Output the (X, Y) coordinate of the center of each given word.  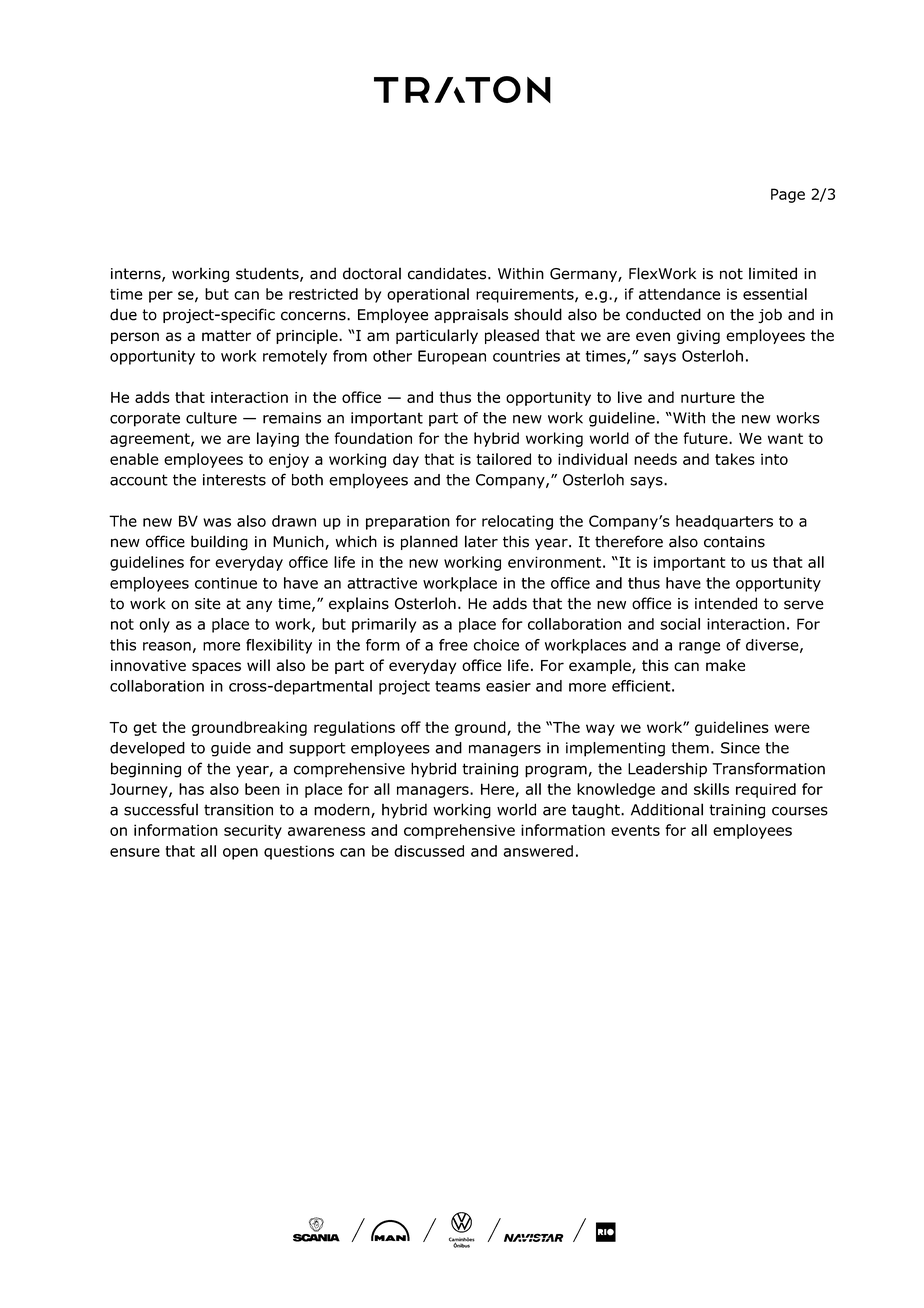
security (253, 831)
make (725, 665)
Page (788, 195)
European (452, 357)
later (481, 541)
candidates (448, 273)
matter (226, 336)
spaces (216, 668)
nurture (708, 397)
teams (457, 686)
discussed (429, 851)
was (217, 522)
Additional (667, 809)
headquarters (724, 522)
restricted (323, 294)
